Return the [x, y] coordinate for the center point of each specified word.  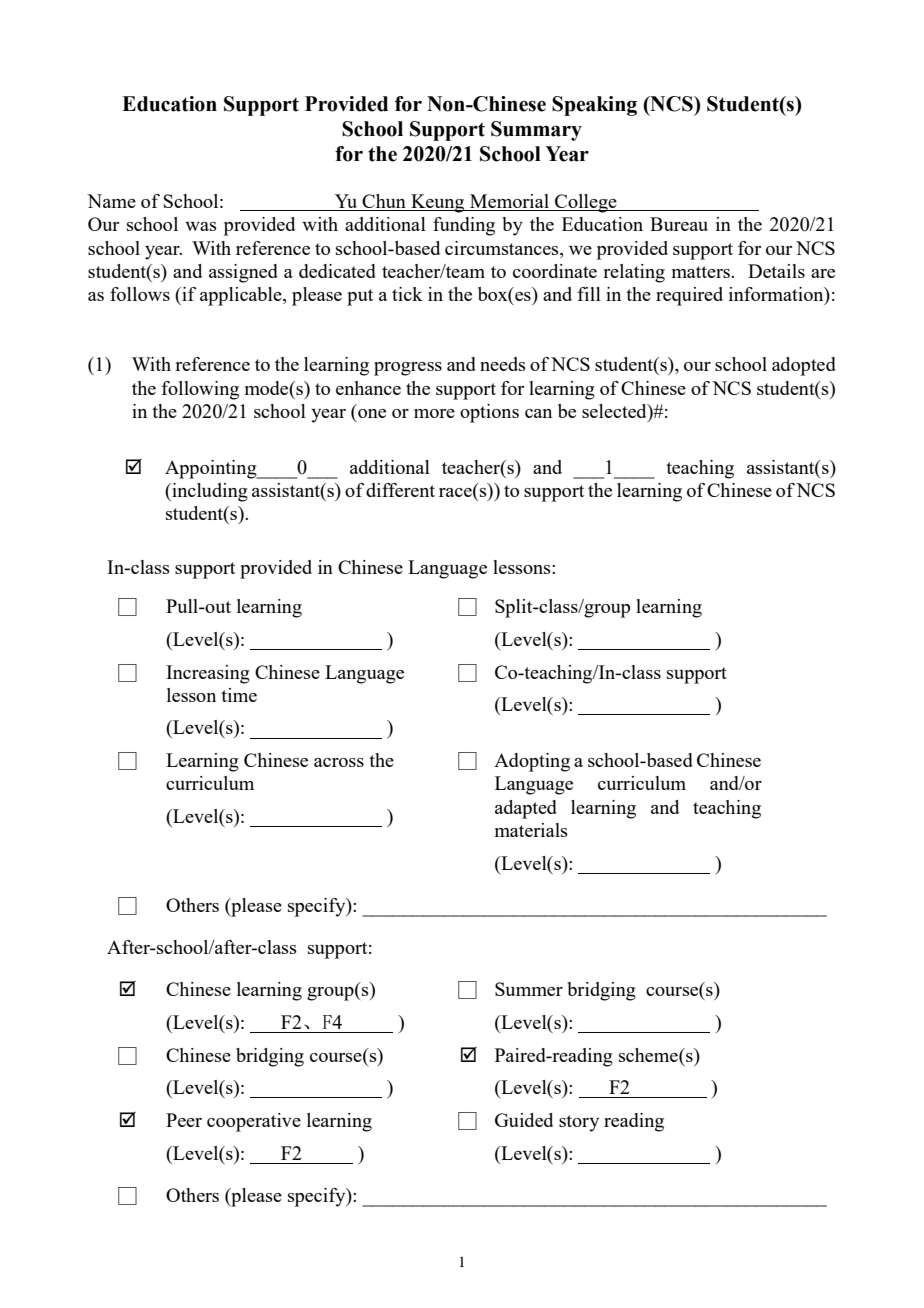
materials [531, 830]
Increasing [208, 674]
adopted [804, 366]
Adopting [532, 762]
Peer [184, 1120]
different [400, 490]
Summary [536, 131]
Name [111, 201]
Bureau [679, 224]
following [200, 390]
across [339, 762]
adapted [526, 809]
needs [503, 364]
